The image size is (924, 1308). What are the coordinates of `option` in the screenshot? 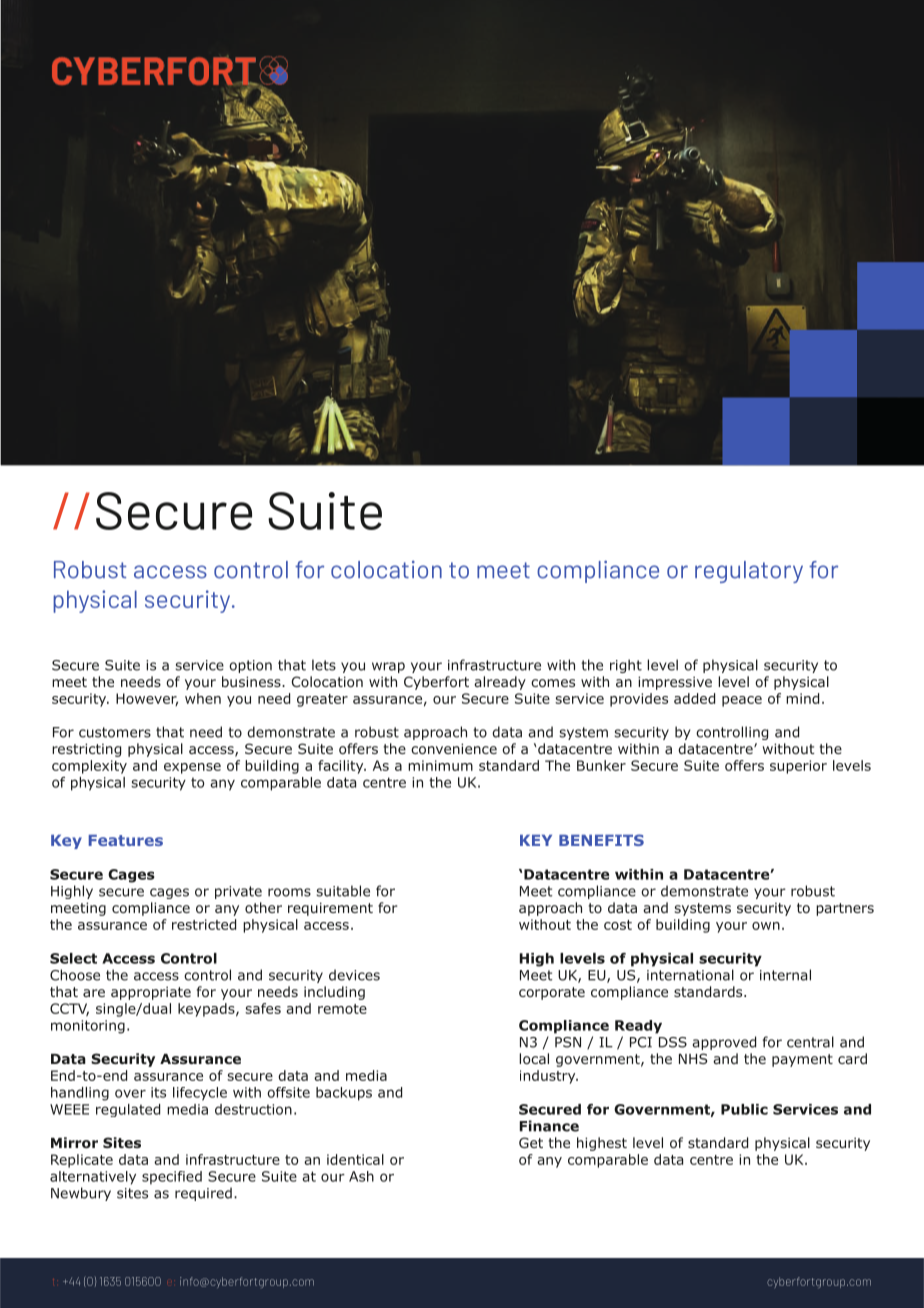 It's located at (250, 666).
